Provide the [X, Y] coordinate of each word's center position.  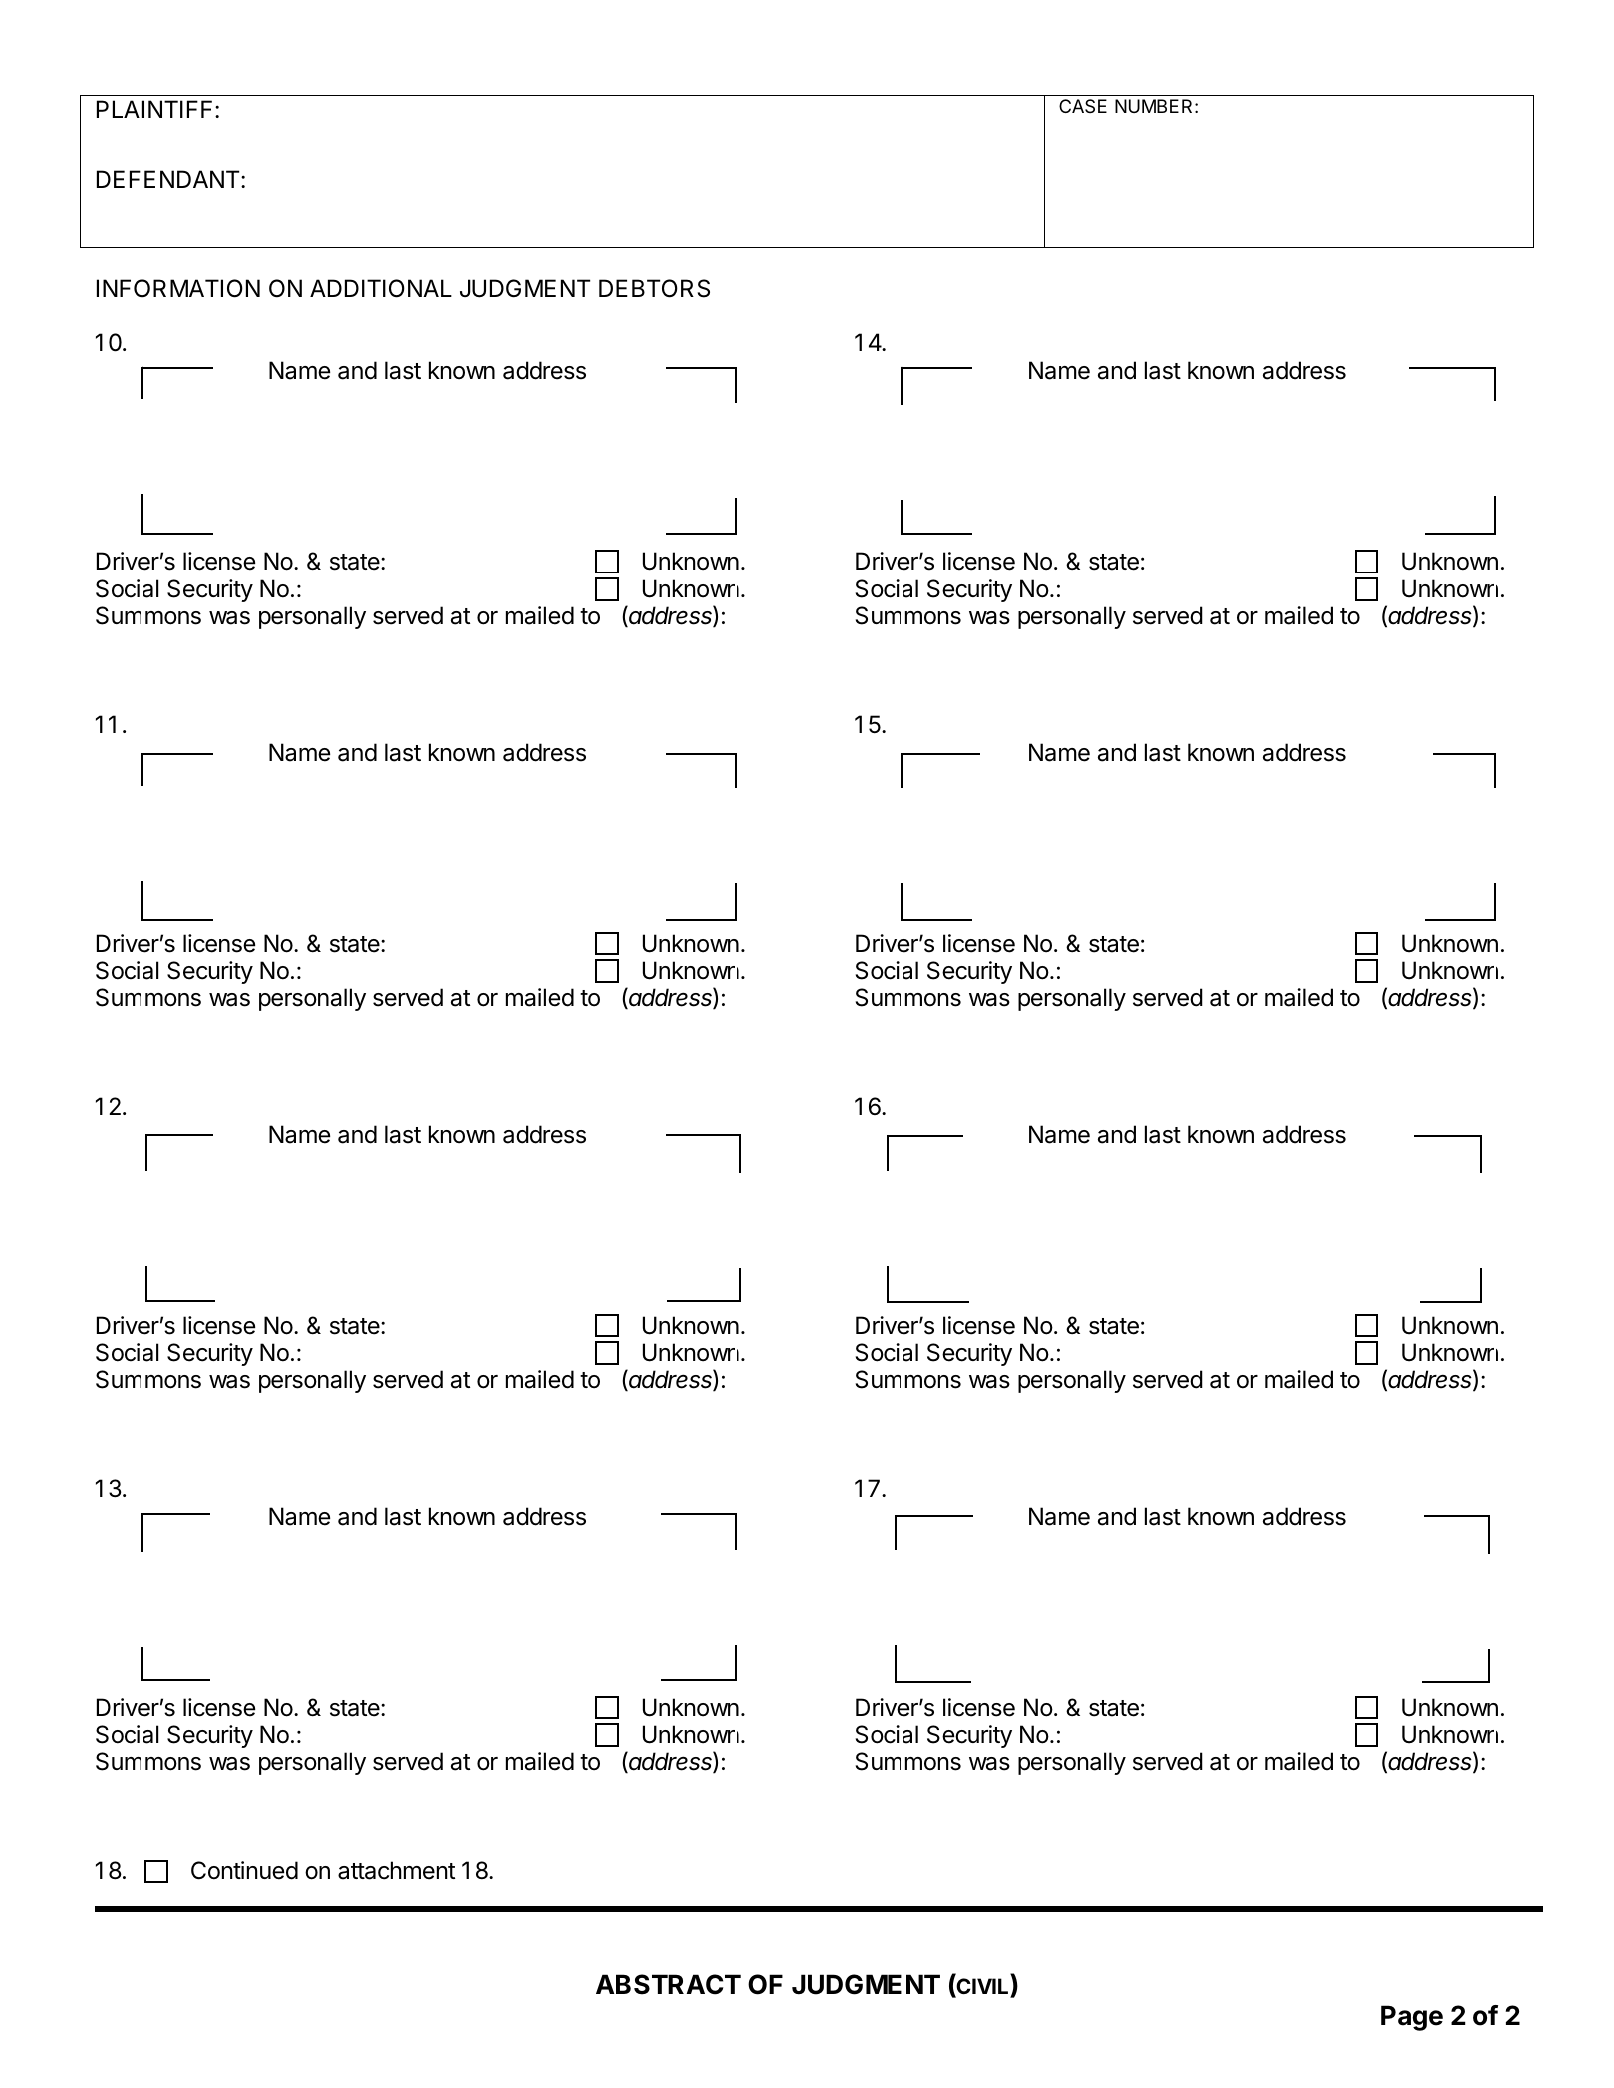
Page [1412, 2018]
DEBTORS [654, 288]
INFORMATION [178, 288]
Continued [244, 1870]
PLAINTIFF [156, 109]
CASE [1083, 106]
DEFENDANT [169, 179]
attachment [396, 1870]
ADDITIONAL [381, 288]
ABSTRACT [668, 1984]
